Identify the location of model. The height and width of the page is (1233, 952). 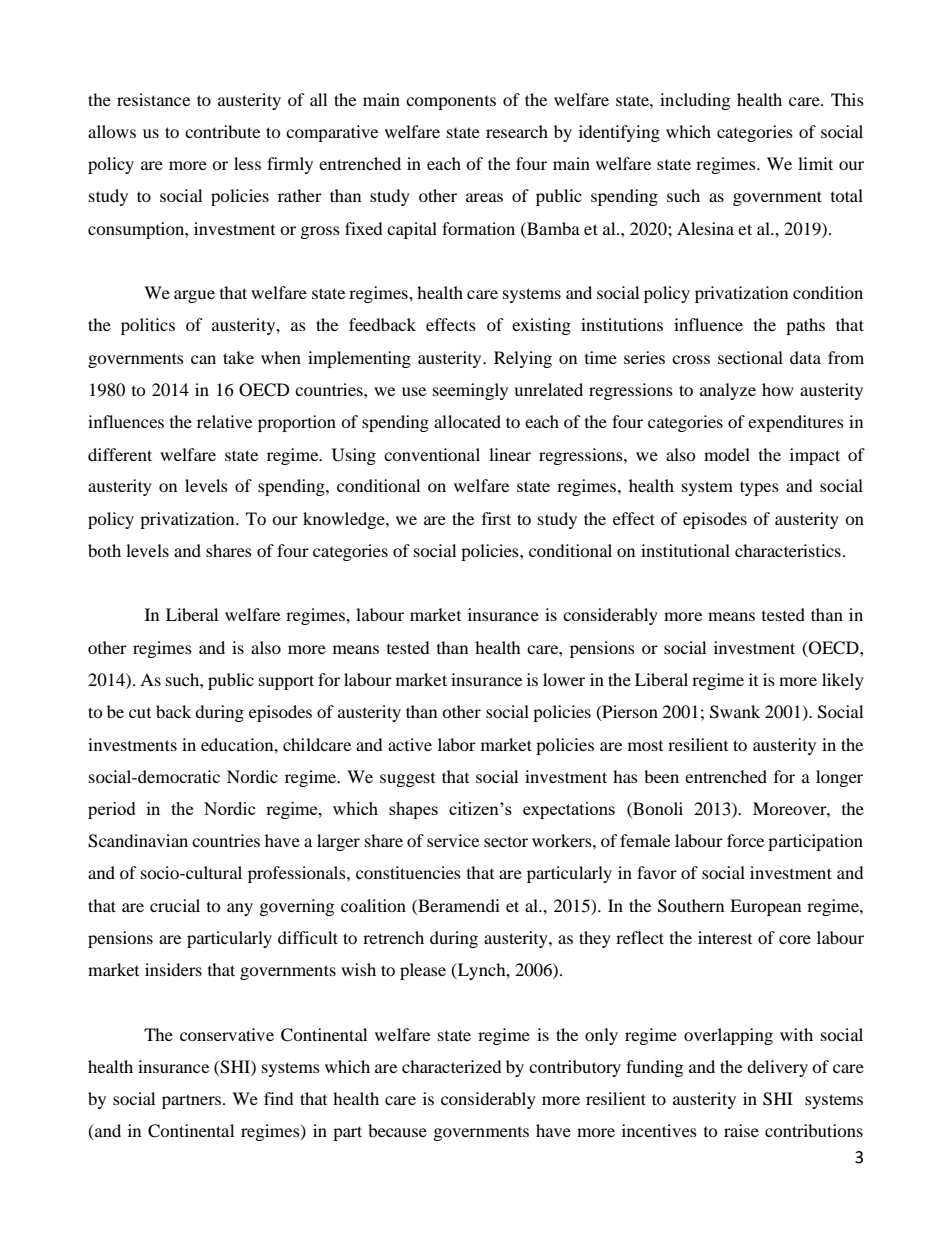
(727, 454).
